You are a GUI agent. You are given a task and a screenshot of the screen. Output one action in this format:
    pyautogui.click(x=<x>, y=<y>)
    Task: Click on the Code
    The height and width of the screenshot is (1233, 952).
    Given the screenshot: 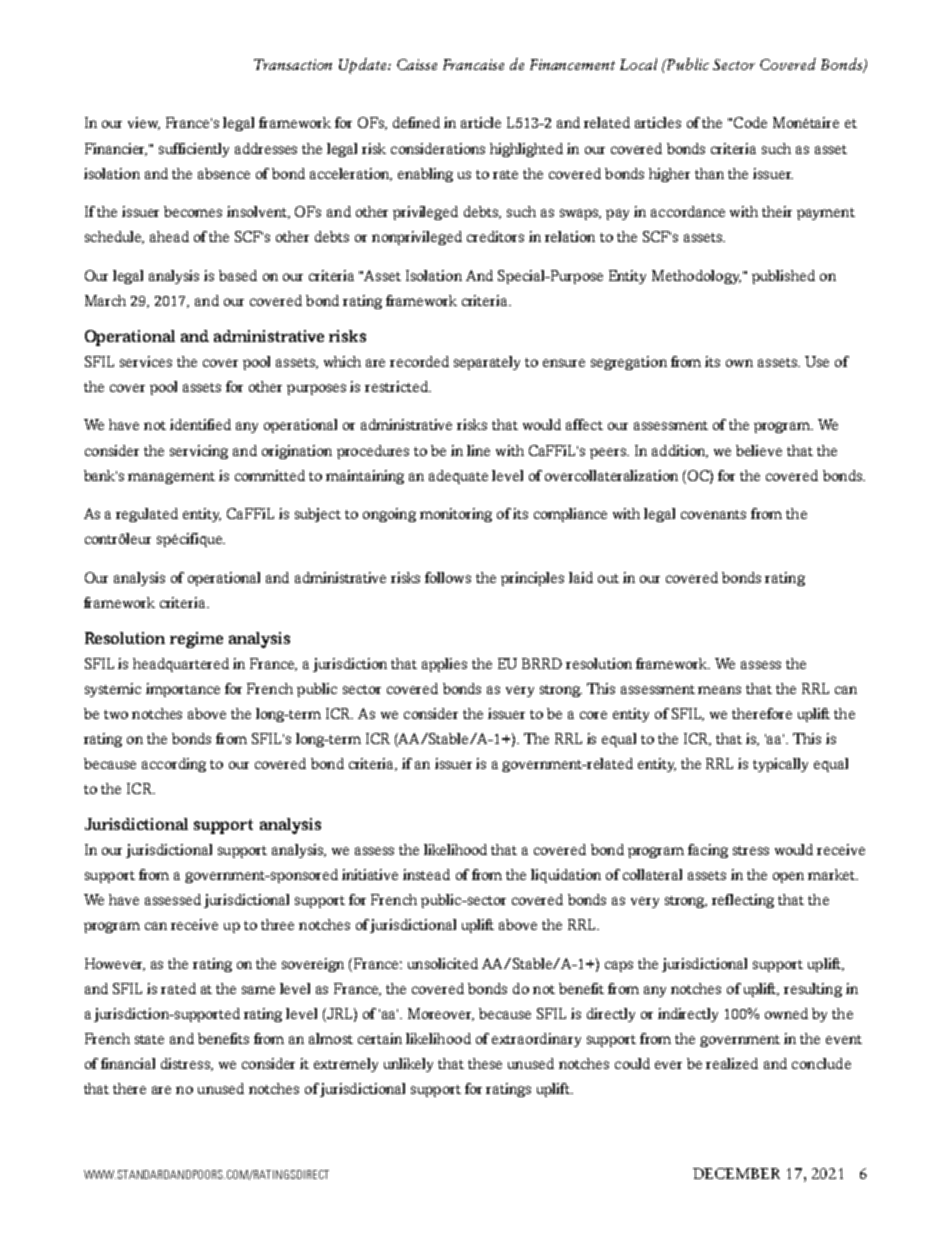 What is the action you would take?
    pyautogui.click(x=750, y=122)
